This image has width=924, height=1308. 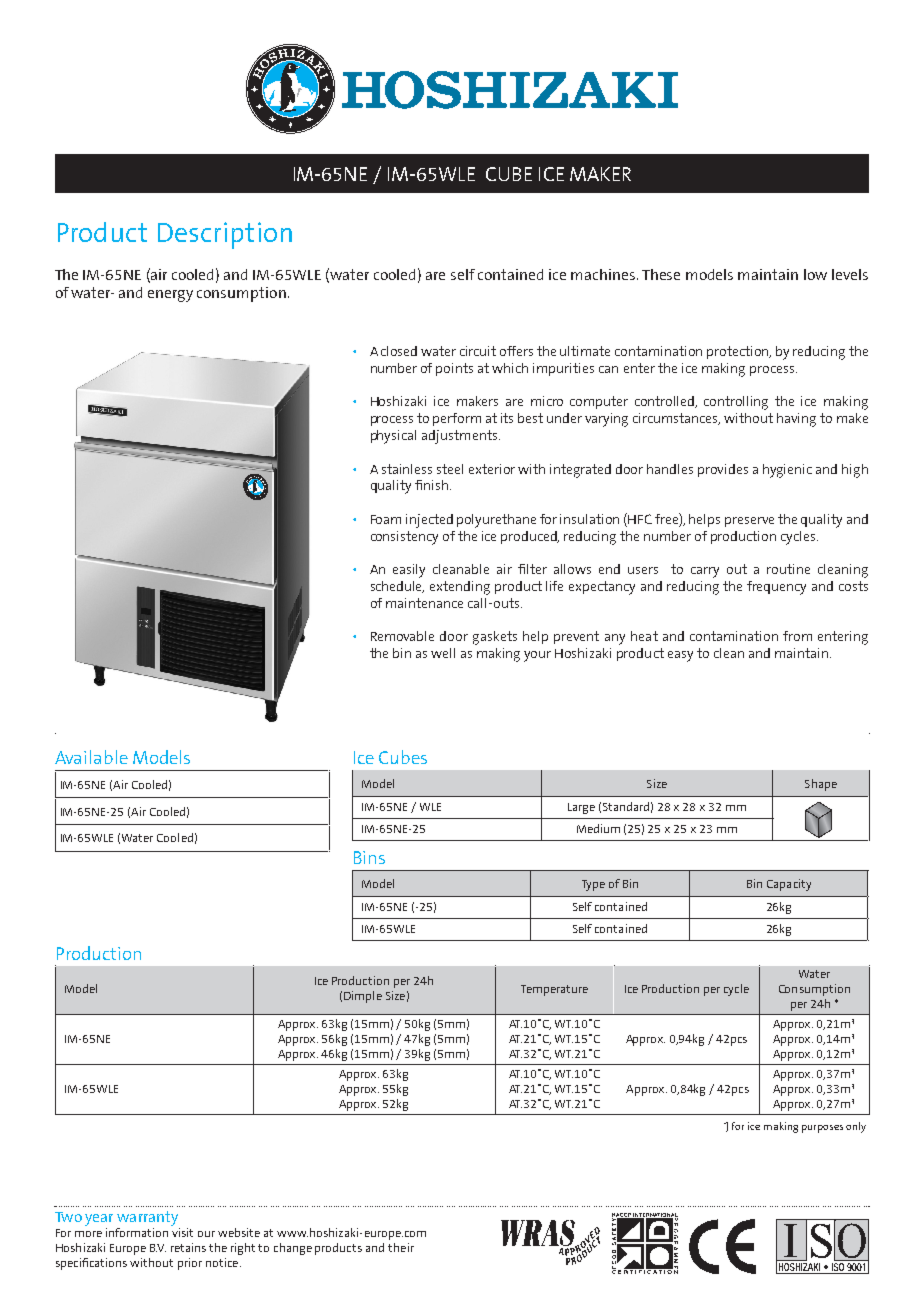 I want to click on Large, so click(x=581, y=808).
